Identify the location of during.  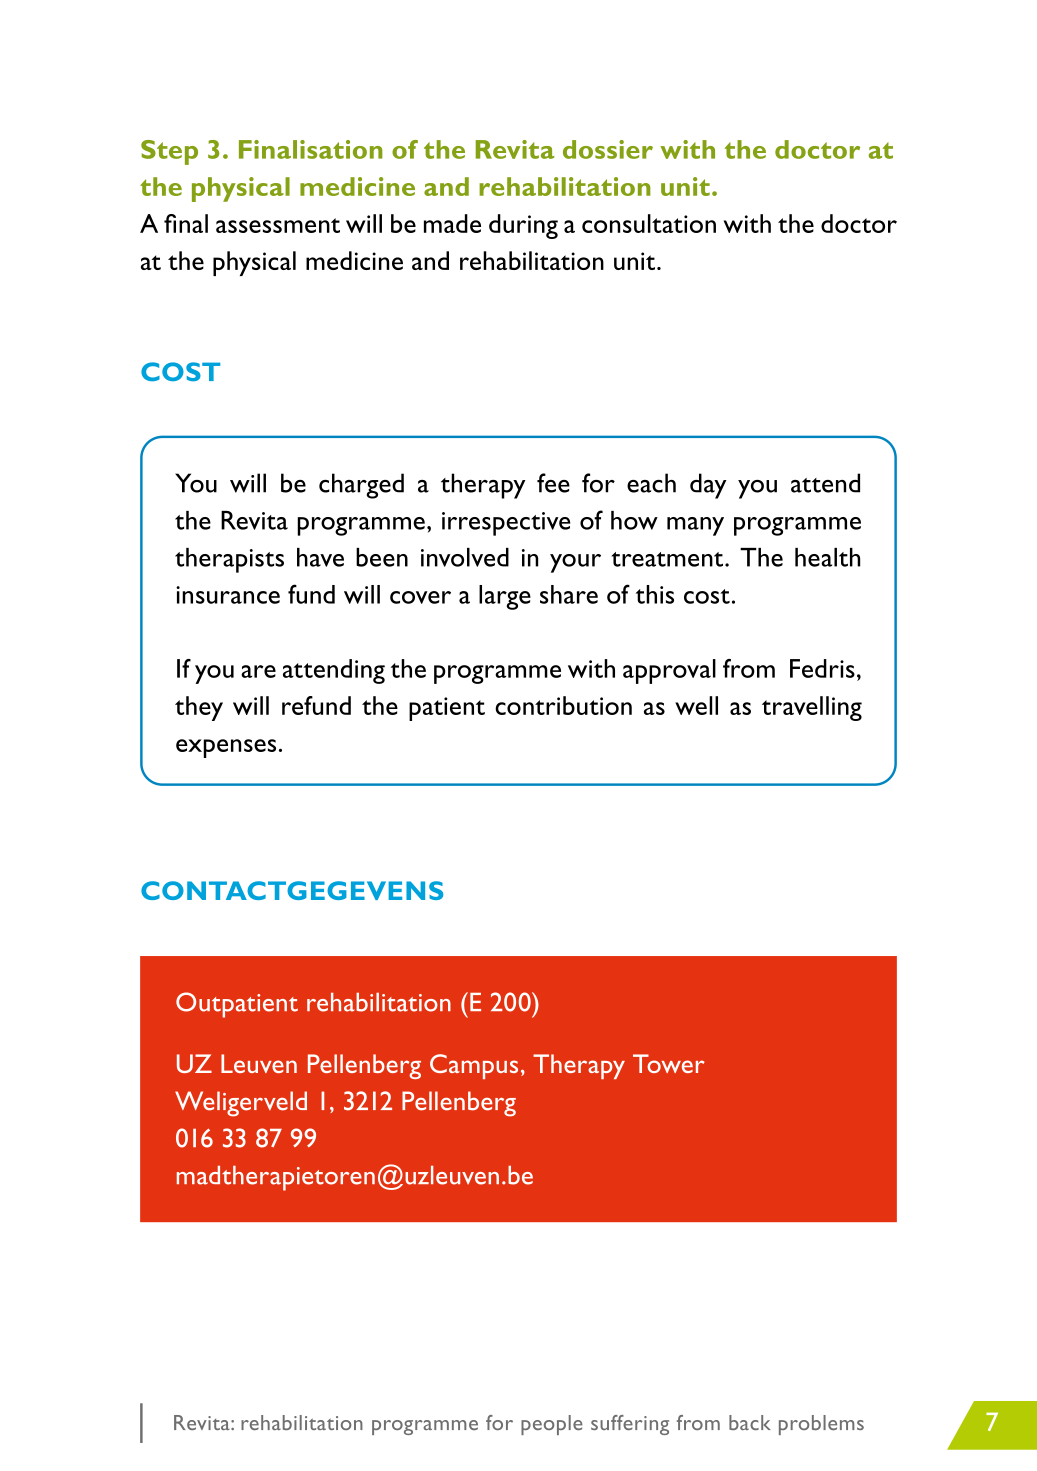
(523, 226).
